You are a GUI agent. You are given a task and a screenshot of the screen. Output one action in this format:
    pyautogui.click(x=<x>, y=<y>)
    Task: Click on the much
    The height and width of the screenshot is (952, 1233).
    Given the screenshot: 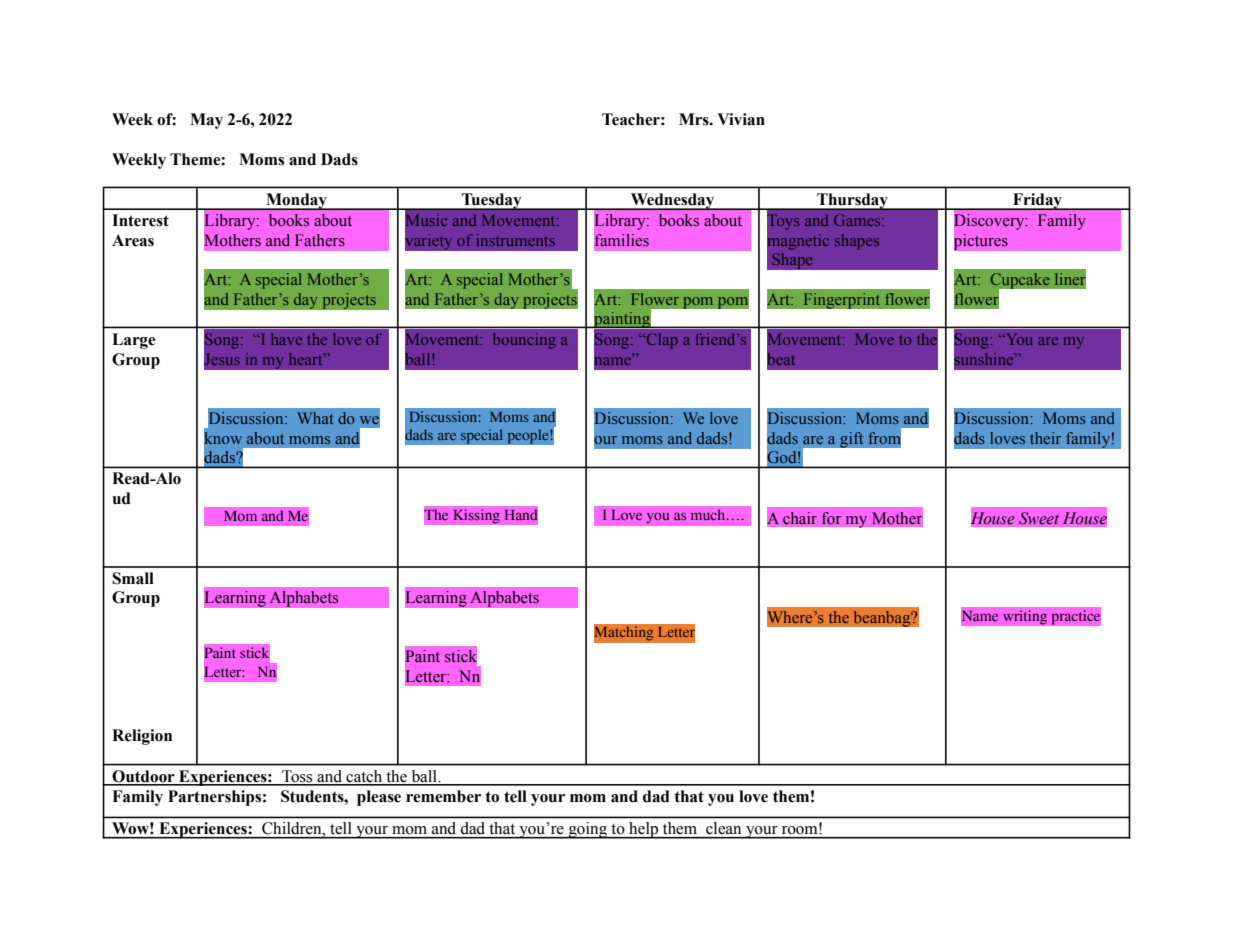 What is the action you would take?
    pyautogui.click(x=709, y=514)
